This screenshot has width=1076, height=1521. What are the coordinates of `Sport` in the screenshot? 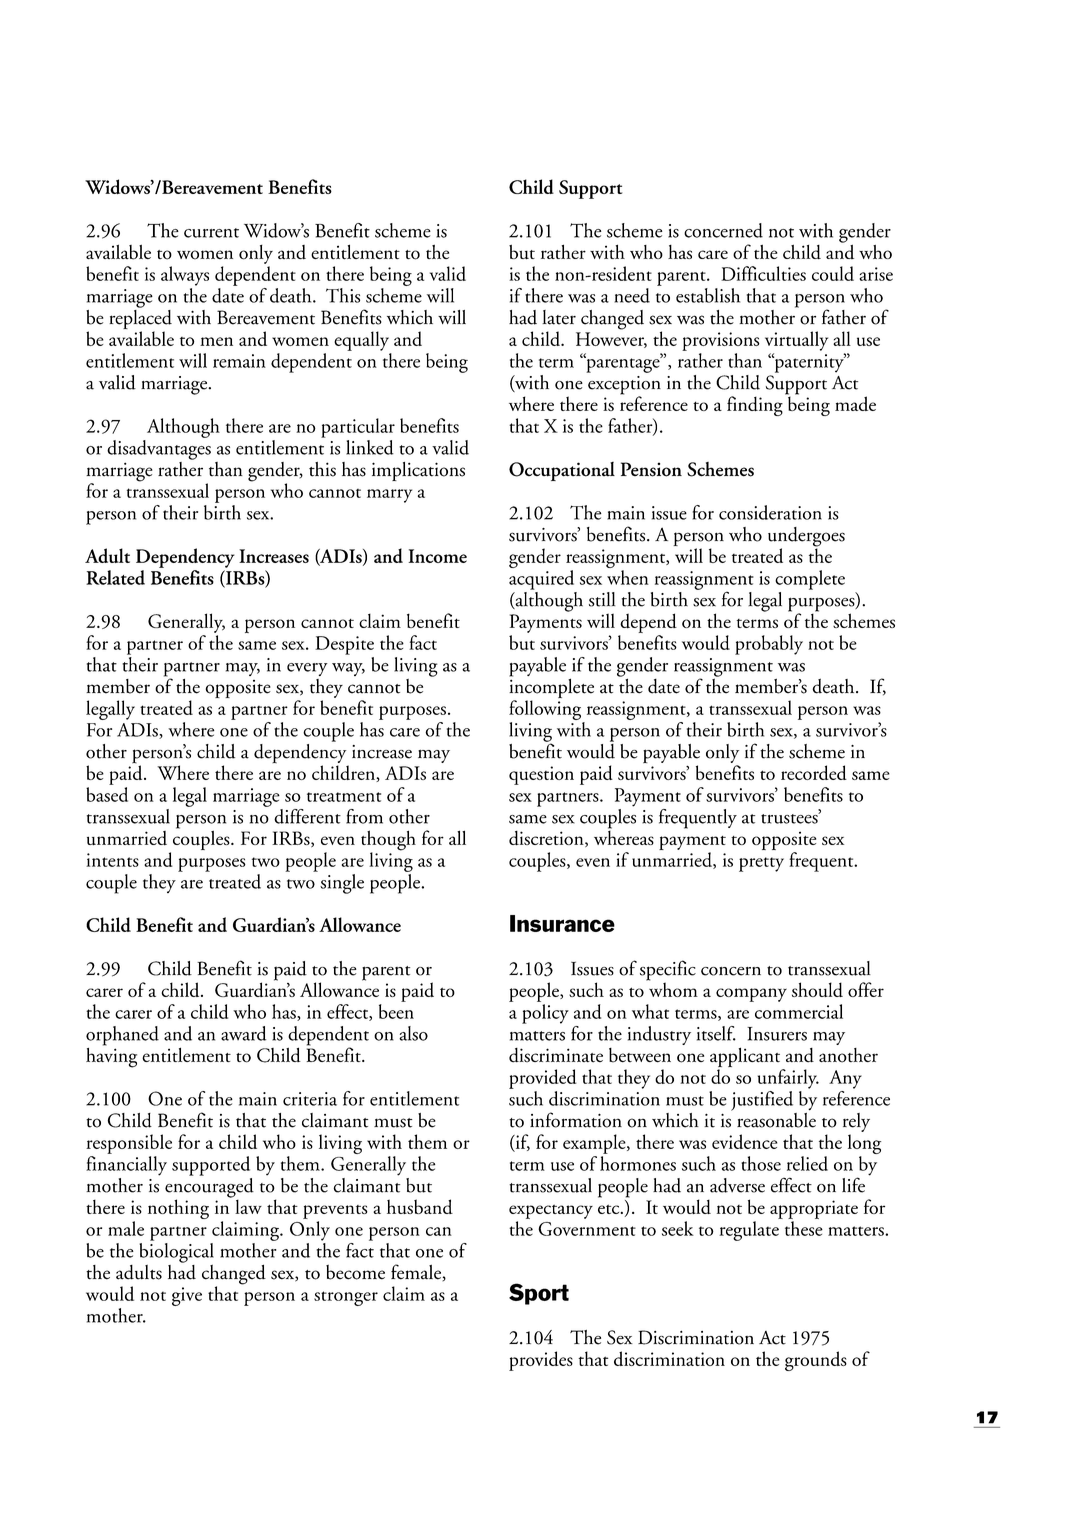 It's located at (539, 1294).
